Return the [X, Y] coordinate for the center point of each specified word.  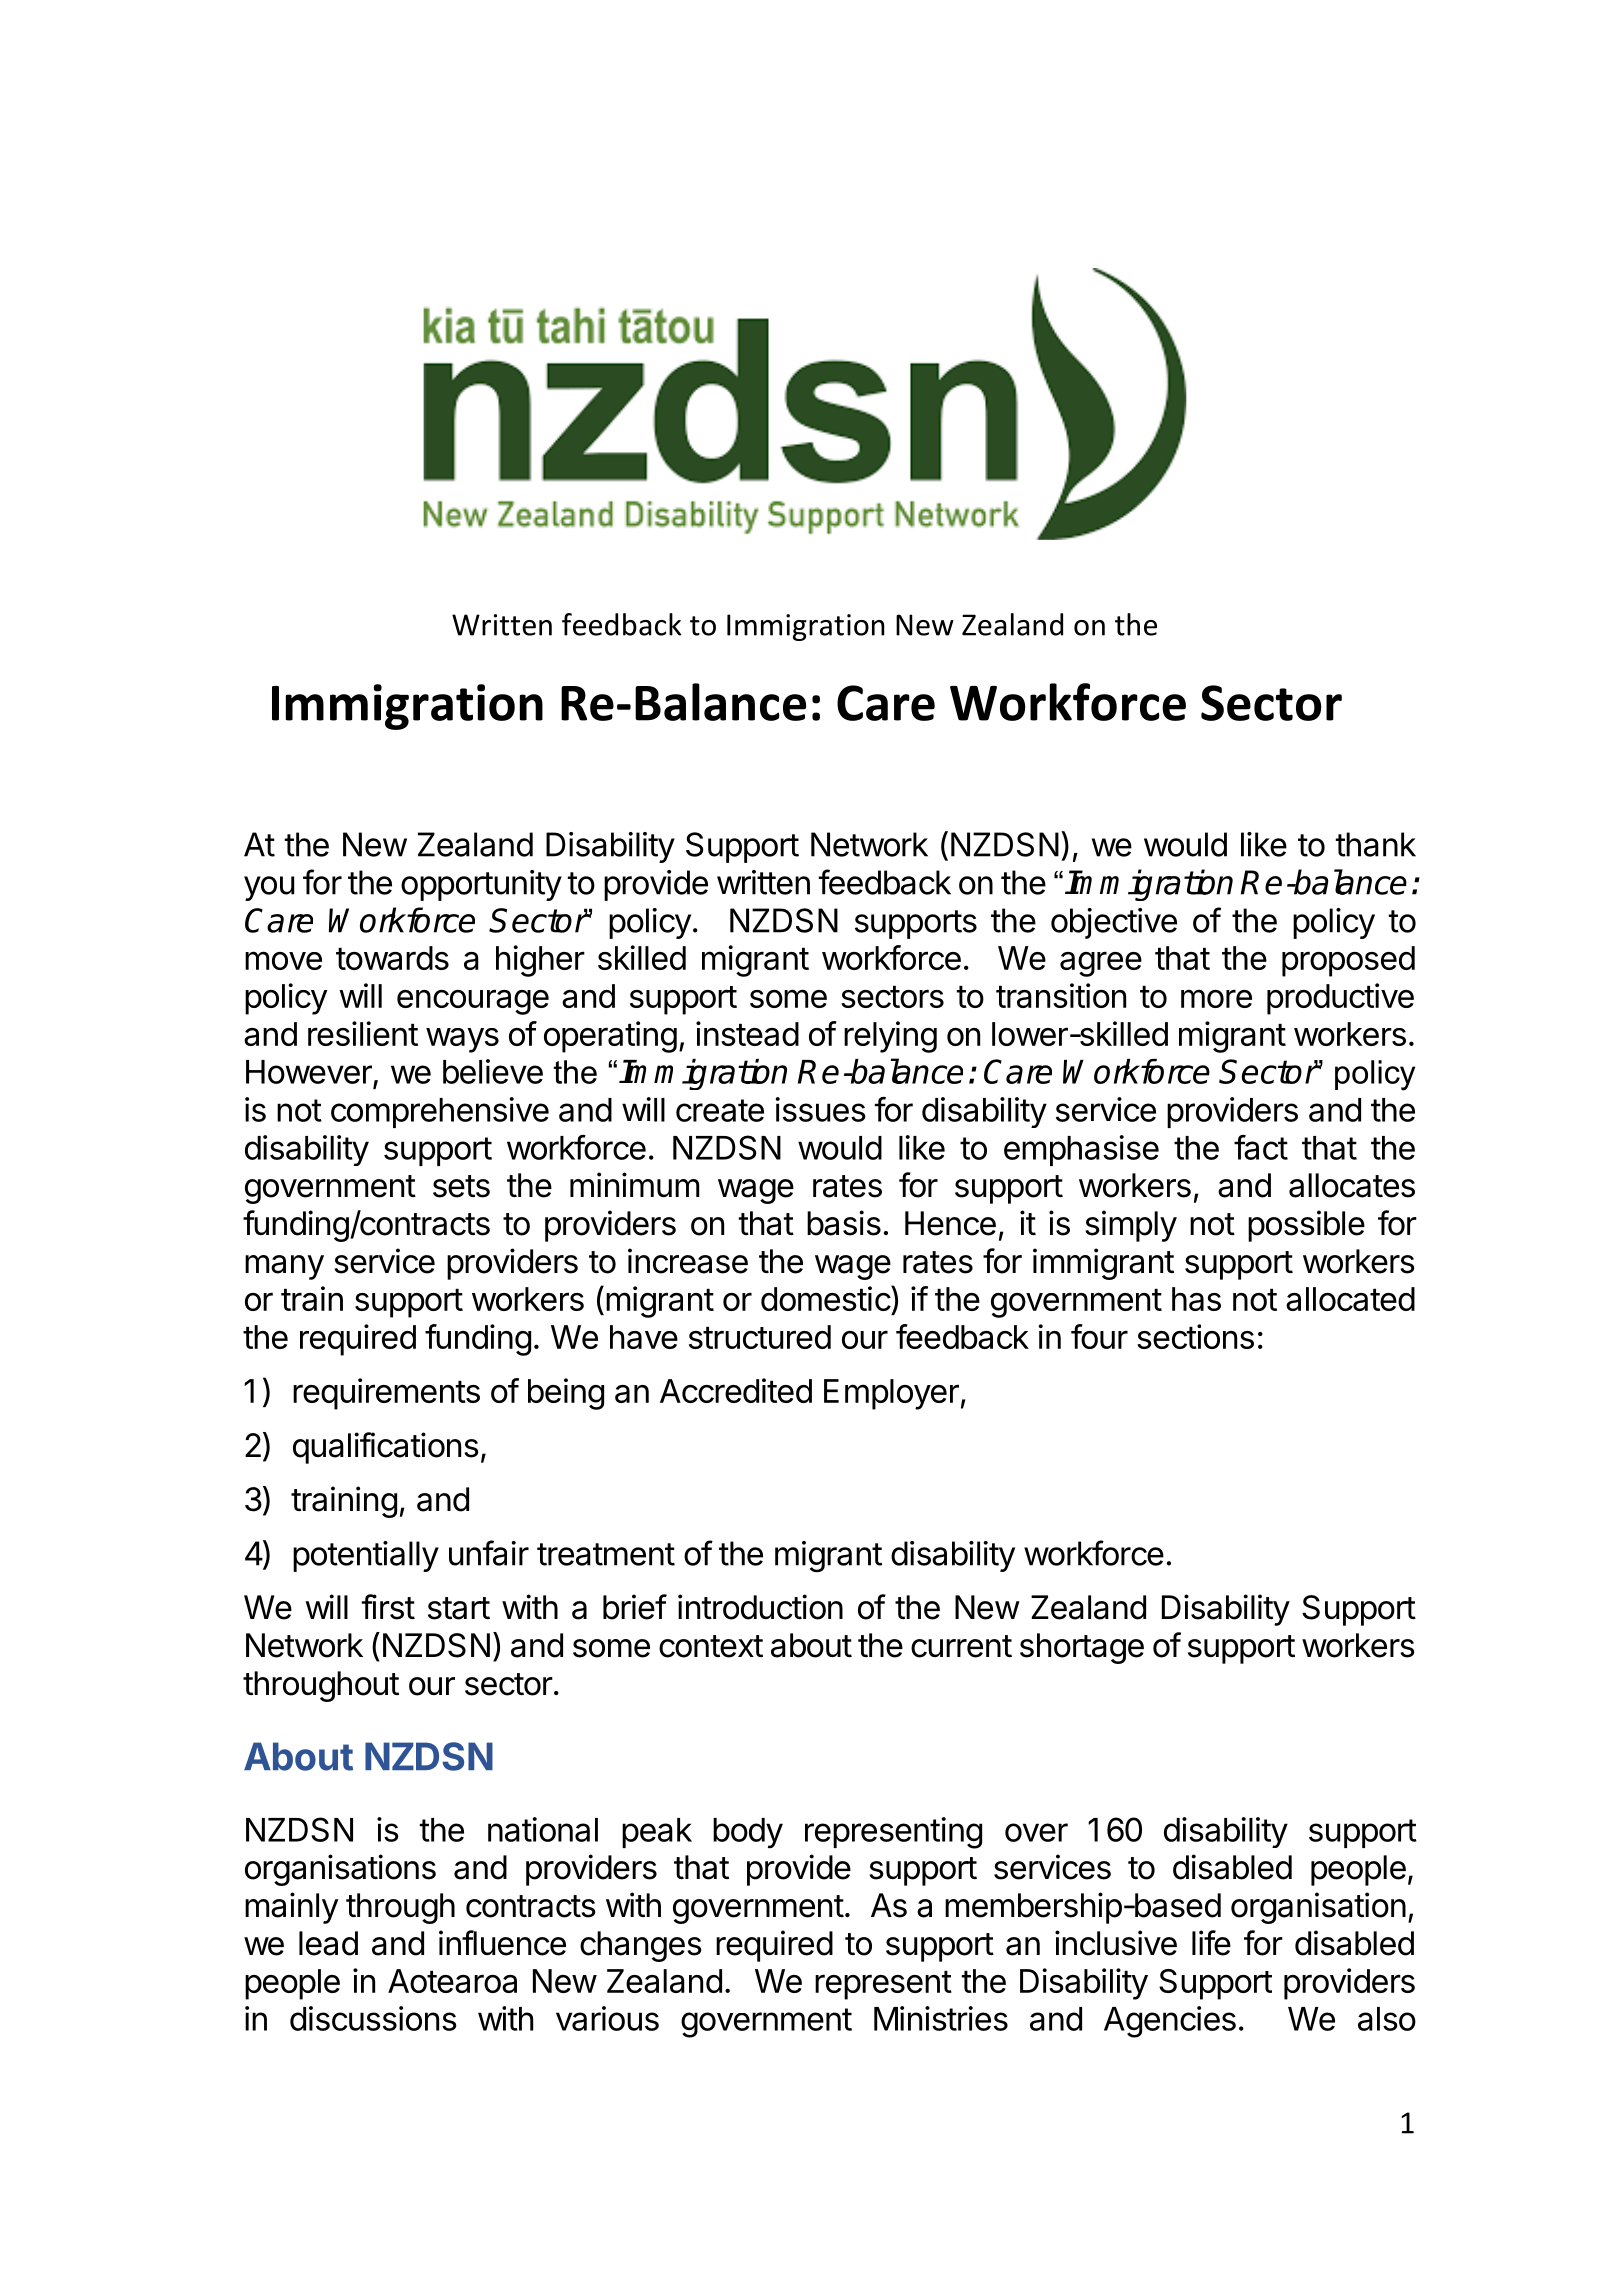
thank [1376, 844]
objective [1114, 923]
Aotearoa [452, 1981]
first [388, 1607]
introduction [760, 1607]
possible [1306, 1226]
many [284, 1267]
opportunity [481, 885]
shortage [1082, 1648]
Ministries [941, 2018]
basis [844, 1223]
